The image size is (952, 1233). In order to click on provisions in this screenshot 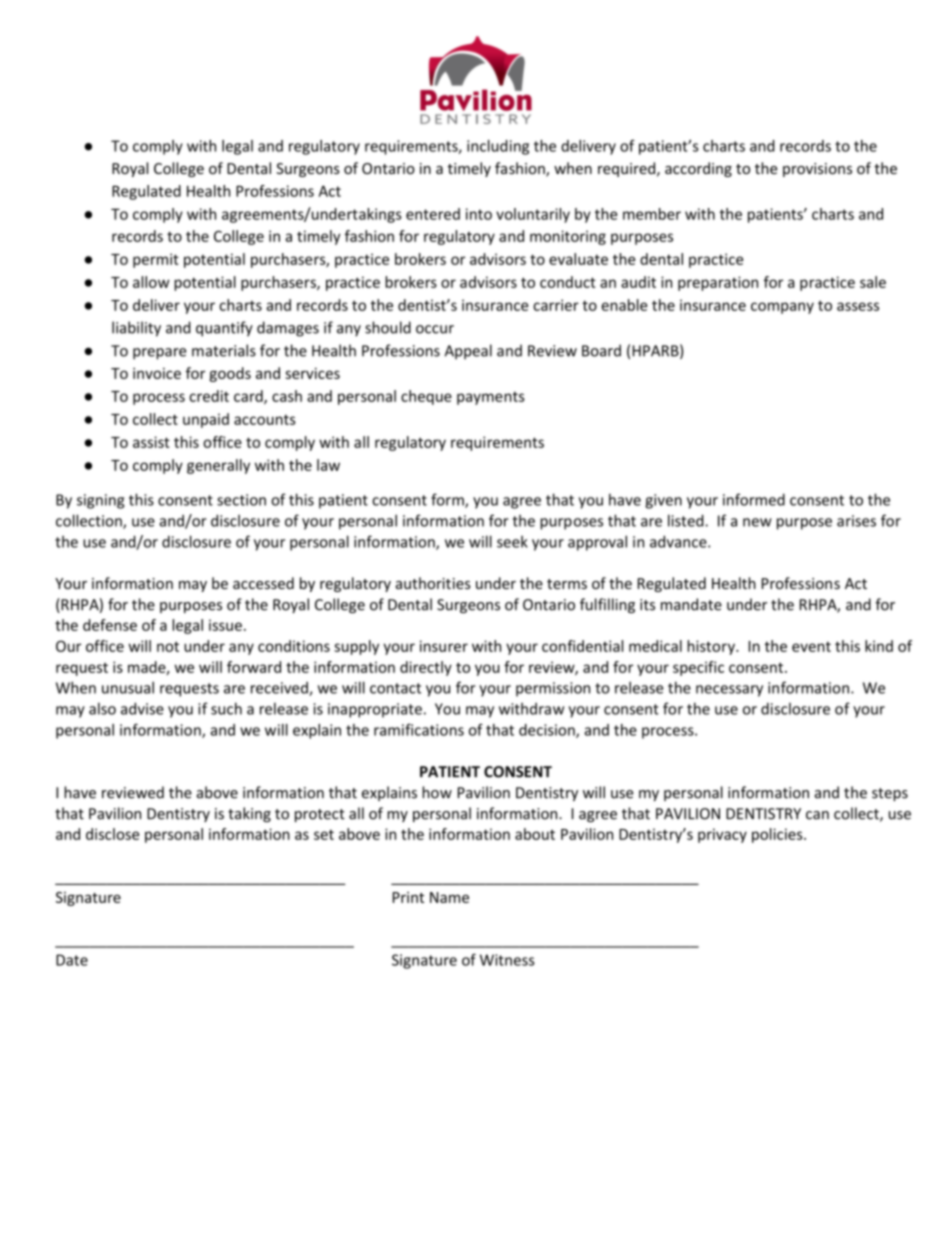, I will do `click(817, 170)`.
